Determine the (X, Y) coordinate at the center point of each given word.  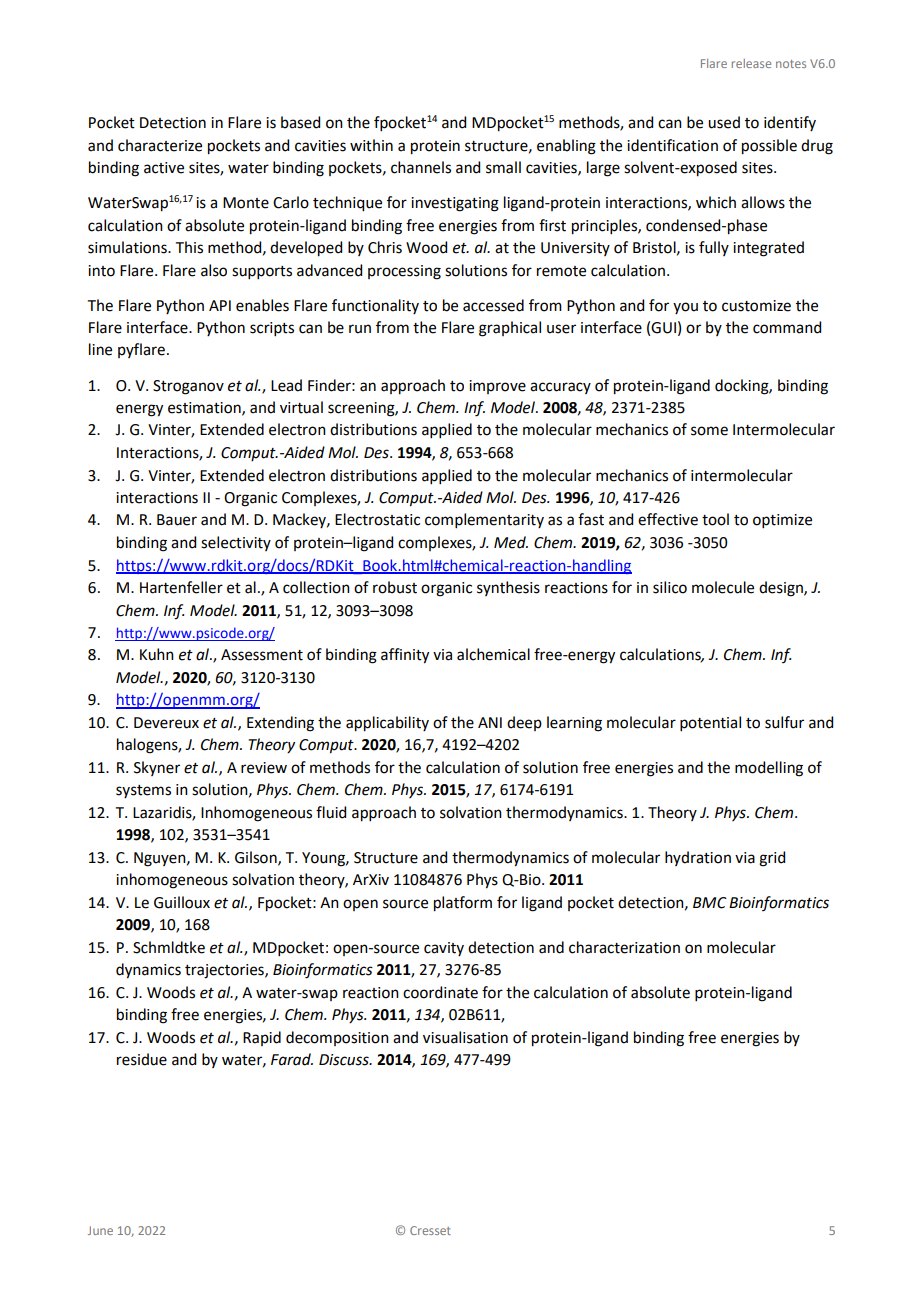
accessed (493, 305)
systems (143, 791)
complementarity (484, 520)
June (100, 1230)
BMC (710, 903)
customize (756, 306)
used (724, 122)
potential (710, 723)
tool (715, 519)
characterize (160, 145)
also (214, 270)
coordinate (440, 992)
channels (421, 167)
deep (524, 723)
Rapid (262, 1038)
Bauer (177, 520)
